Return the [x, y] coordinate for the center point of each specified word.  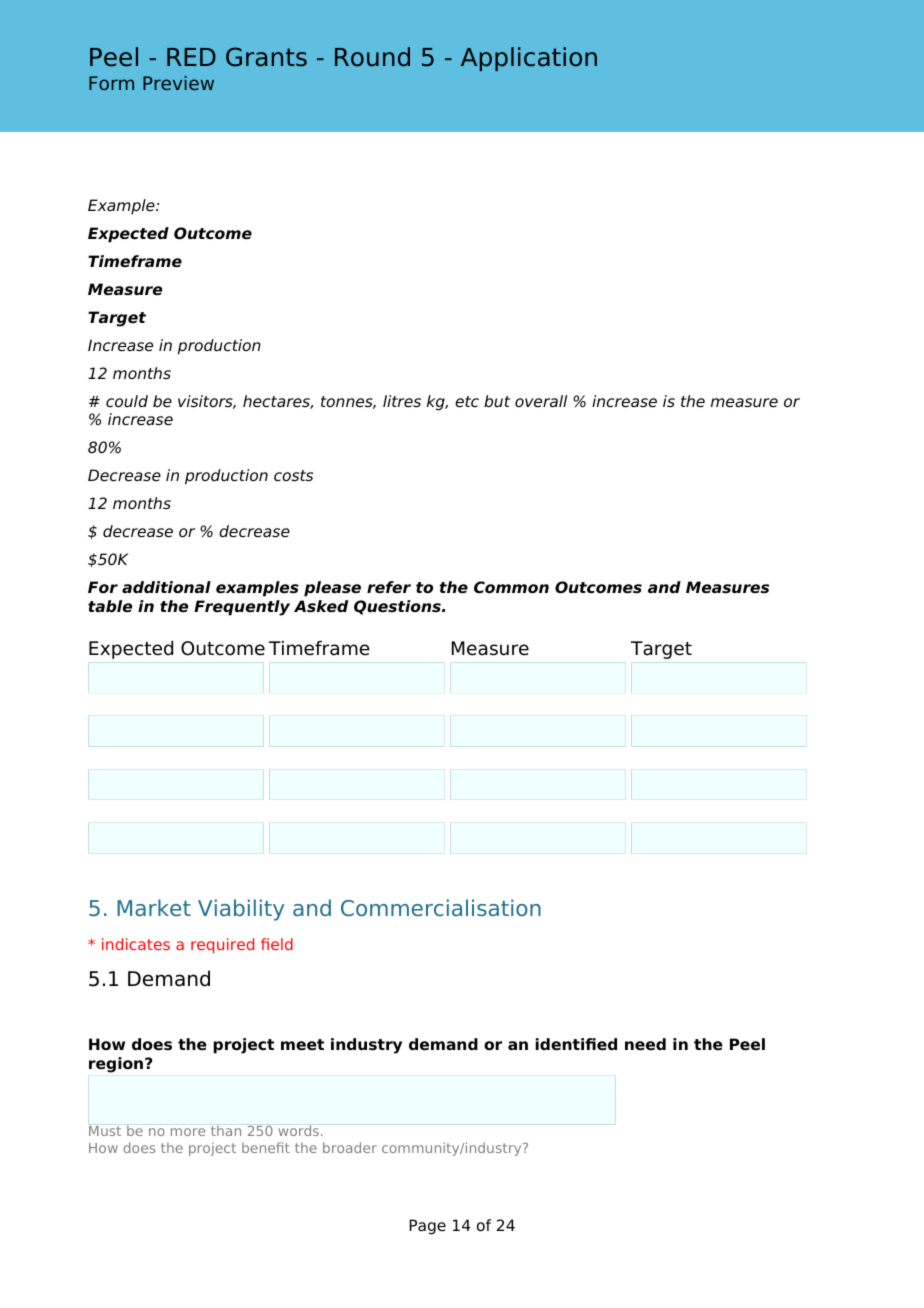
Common [511, 587]
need [645, 1044]
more [188, 1132]
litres [402, 401]
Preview [178, 83]
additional [166, 587]
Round [372, 57]
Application [529, 59]
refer [389, 587]
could [127, 401]
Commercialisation [441, 907]
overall [541, 401]
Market [154, 907]
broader [350, 1147]
